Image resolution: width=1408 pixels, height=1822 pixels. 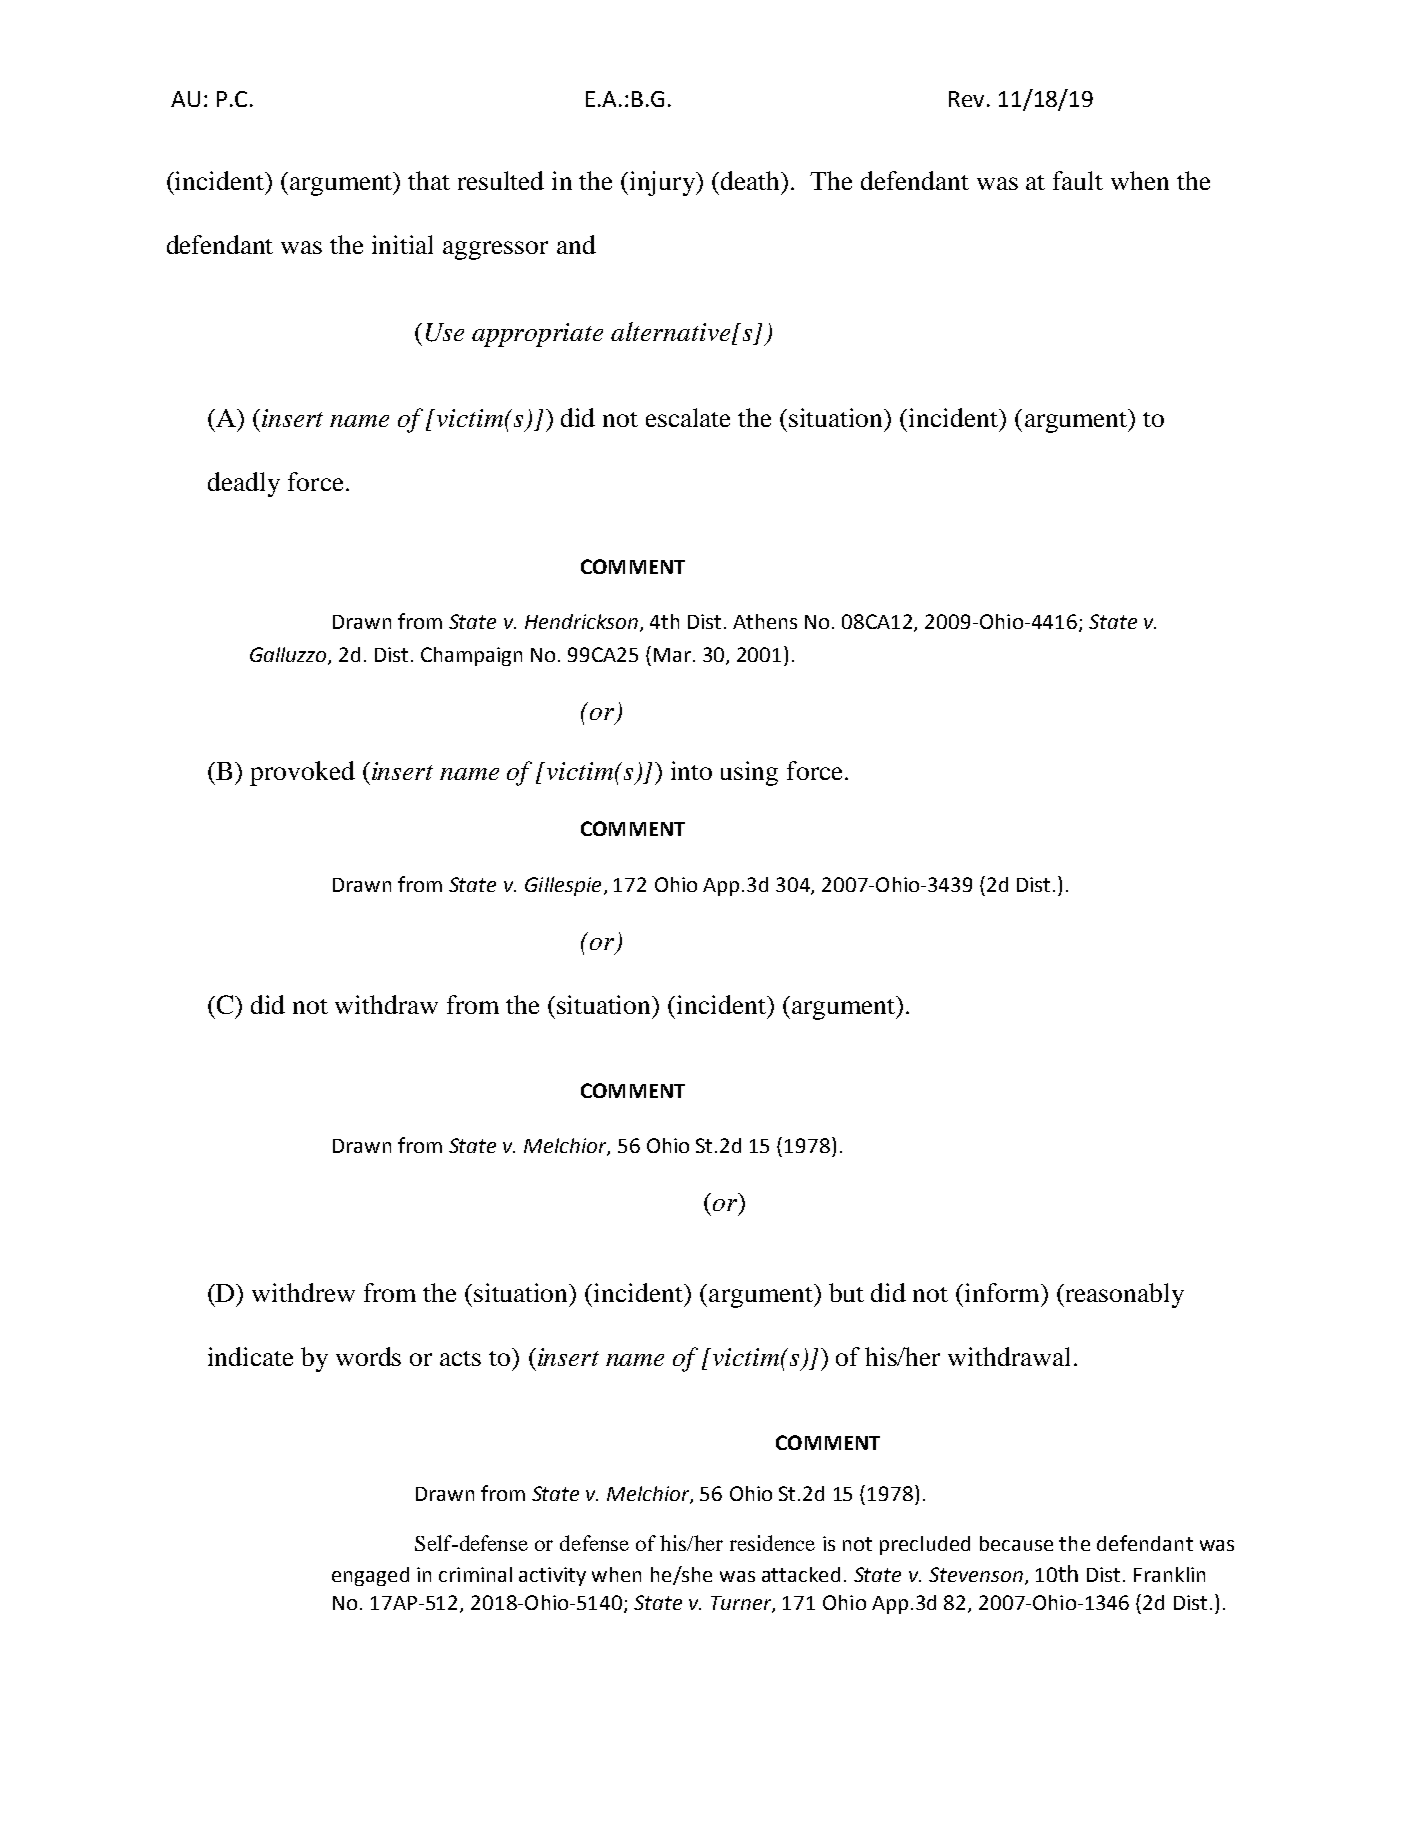 I want to click on withdrew, so click(x=303, y=1292).
